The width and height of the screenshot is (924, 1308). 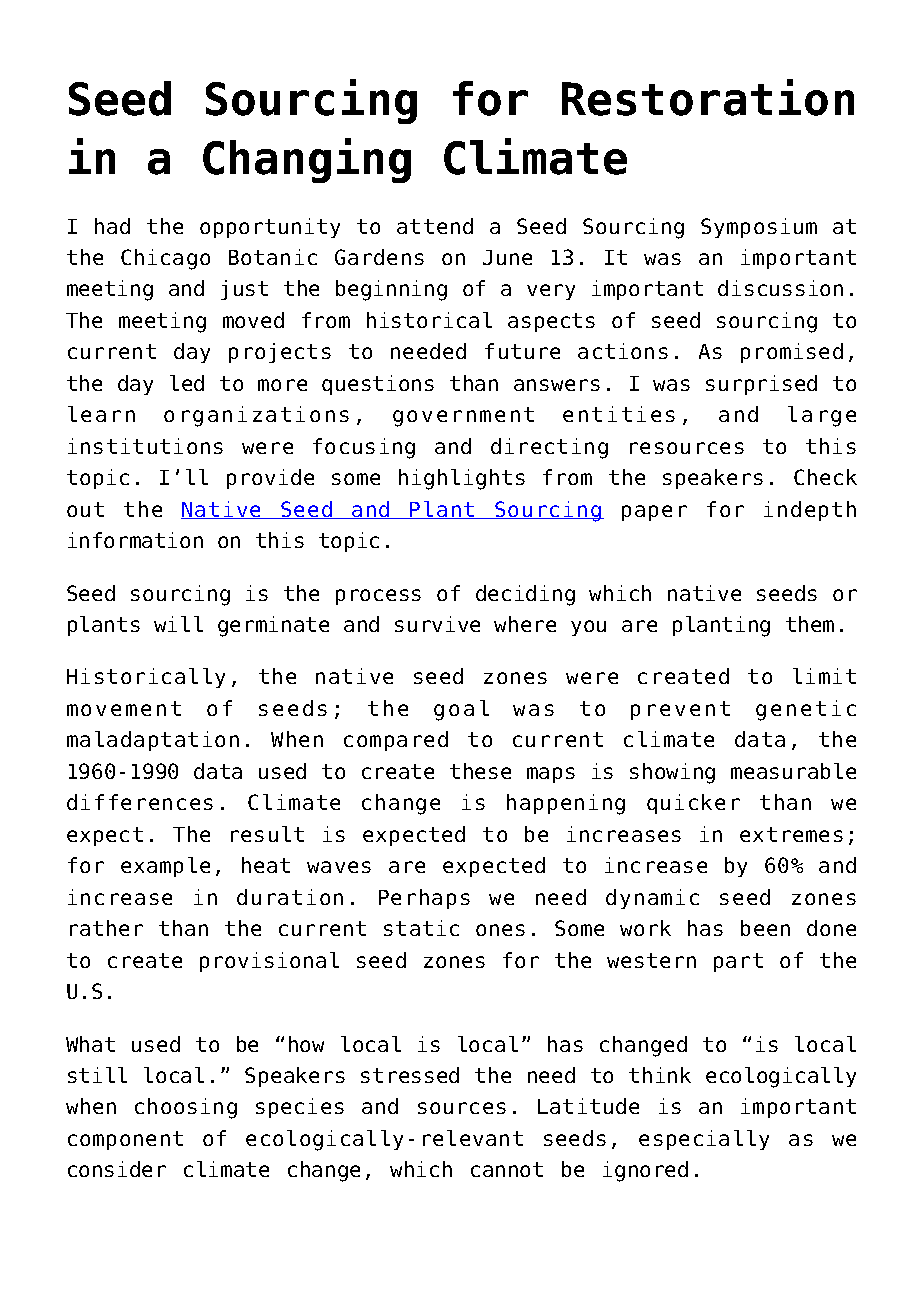 I want to click on been, so click(x=765, y=928).
